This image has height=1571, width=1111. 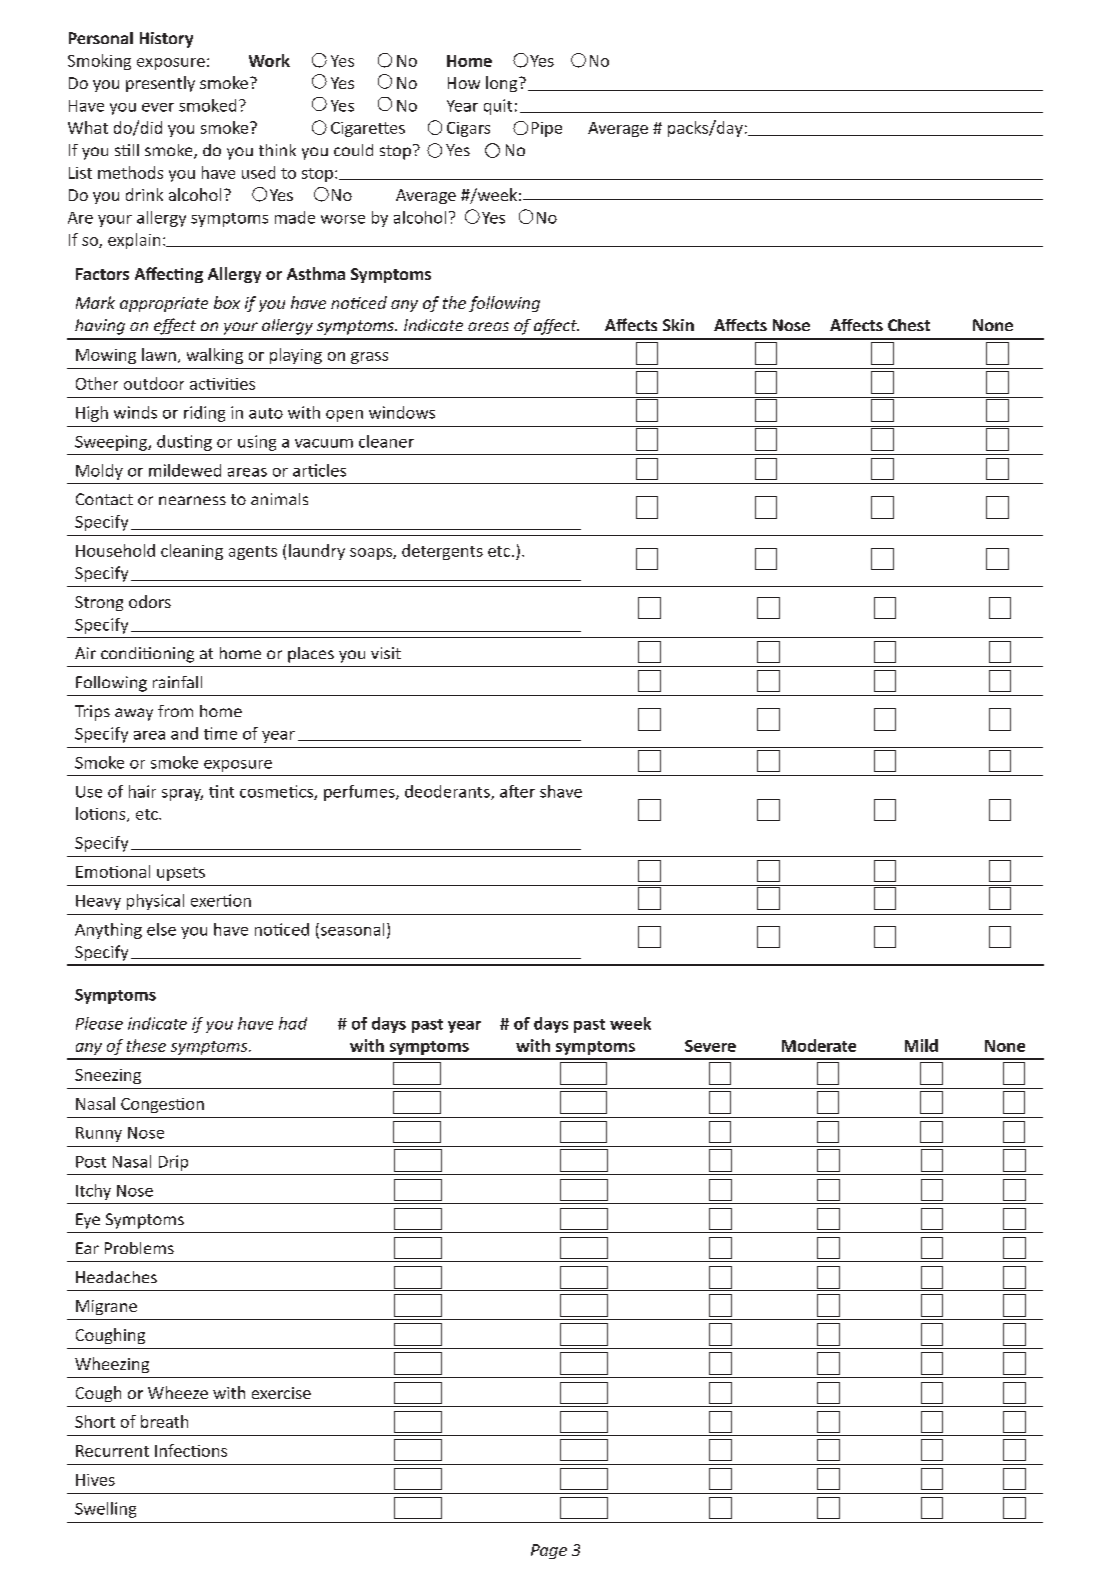 I want to click on Moderate, so click(x=819, y=1045).
